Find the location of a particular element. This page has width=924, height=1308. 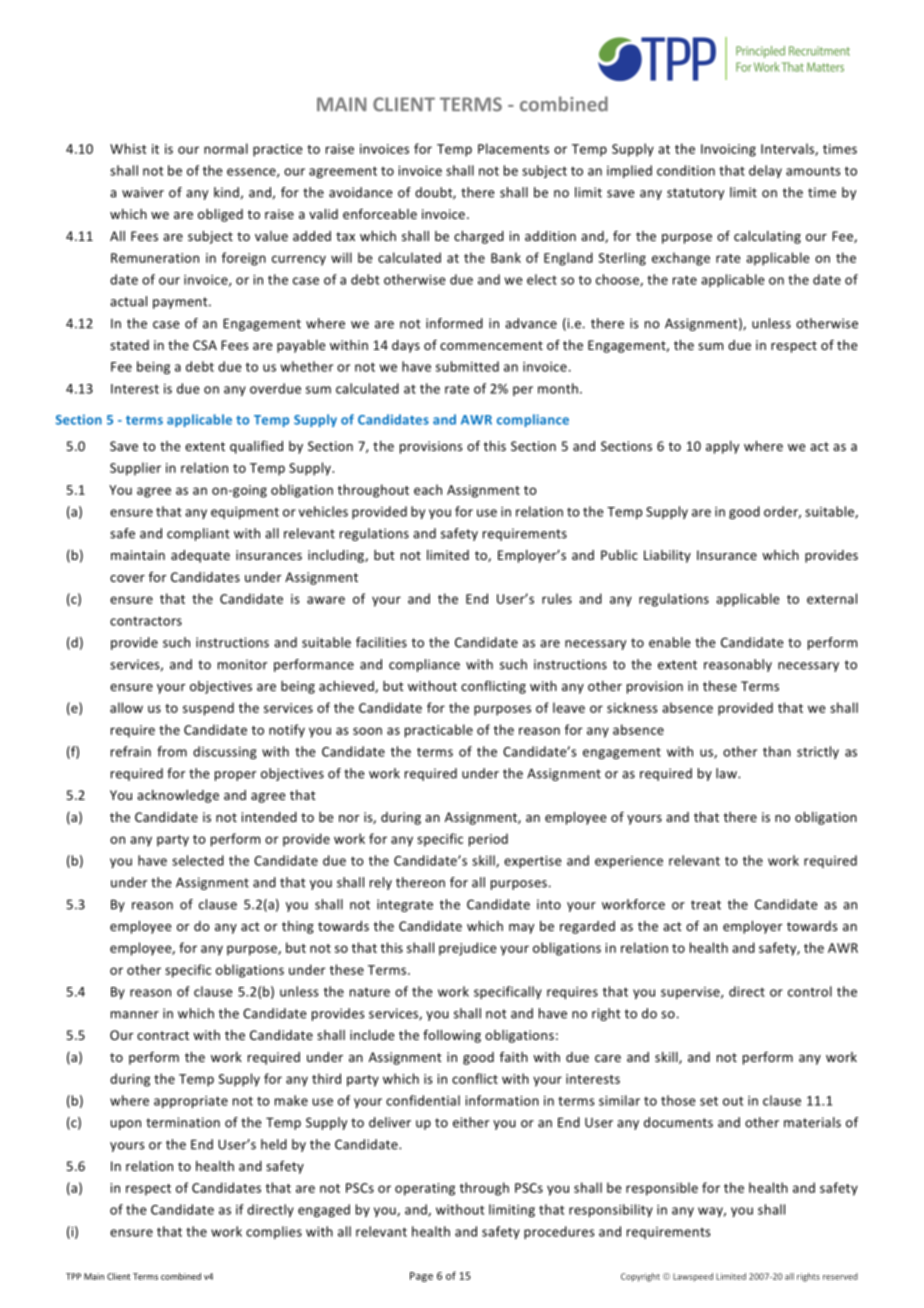

cover is located at coordinates (127, 578).
